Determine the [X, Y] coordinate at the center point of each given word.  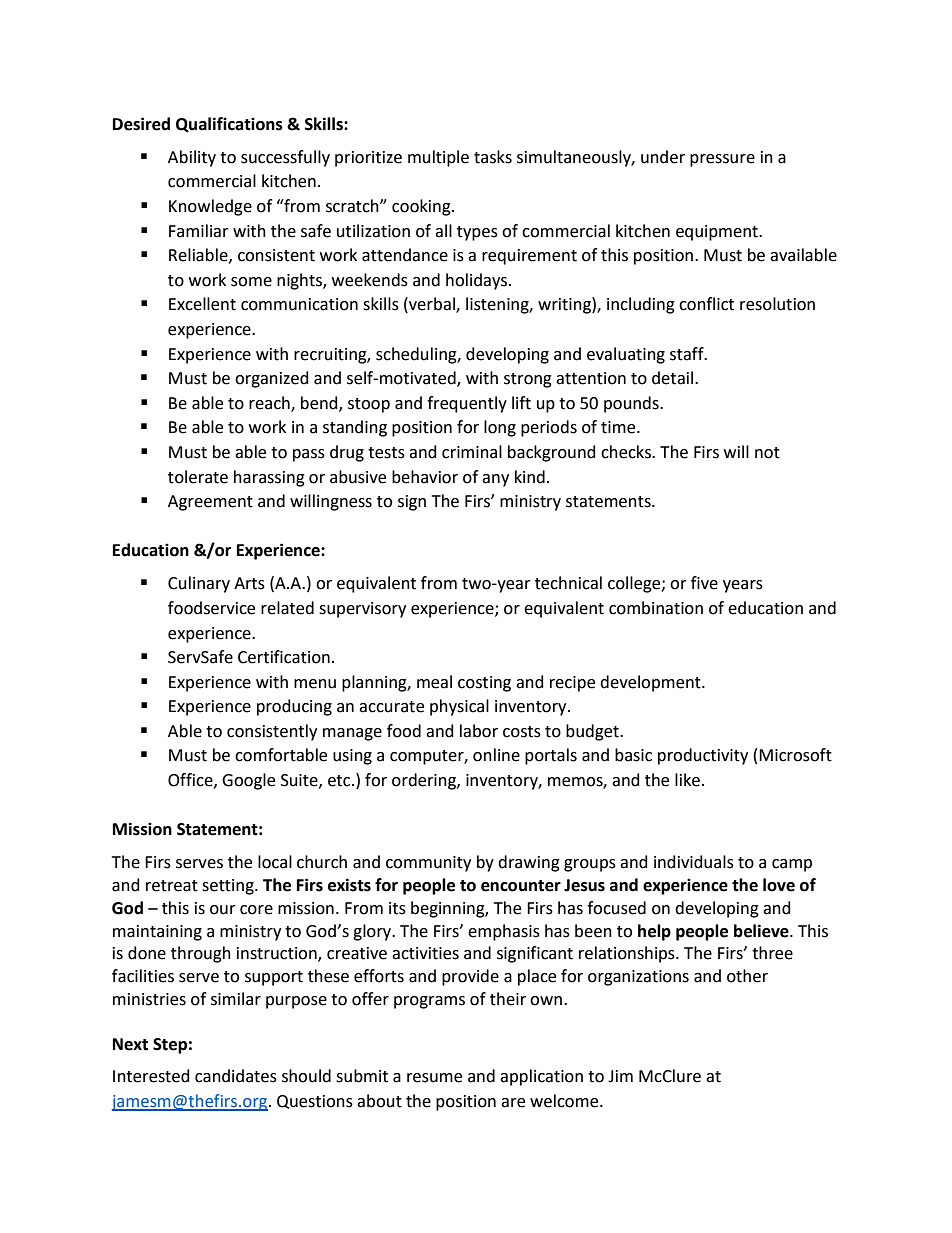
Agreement [210, 503]
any [495, 480]
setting [229, 887]
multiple [438, 158]
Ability [192, 158]
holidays [478, 281]
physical [459, 707]
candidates [236, 1076]
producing [294, 707]
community [428, 864]
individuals [694, 862]
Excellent [202, 304]
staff [688, 354]
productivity [703, 756]
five [704, 583]
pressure [722, 160]
